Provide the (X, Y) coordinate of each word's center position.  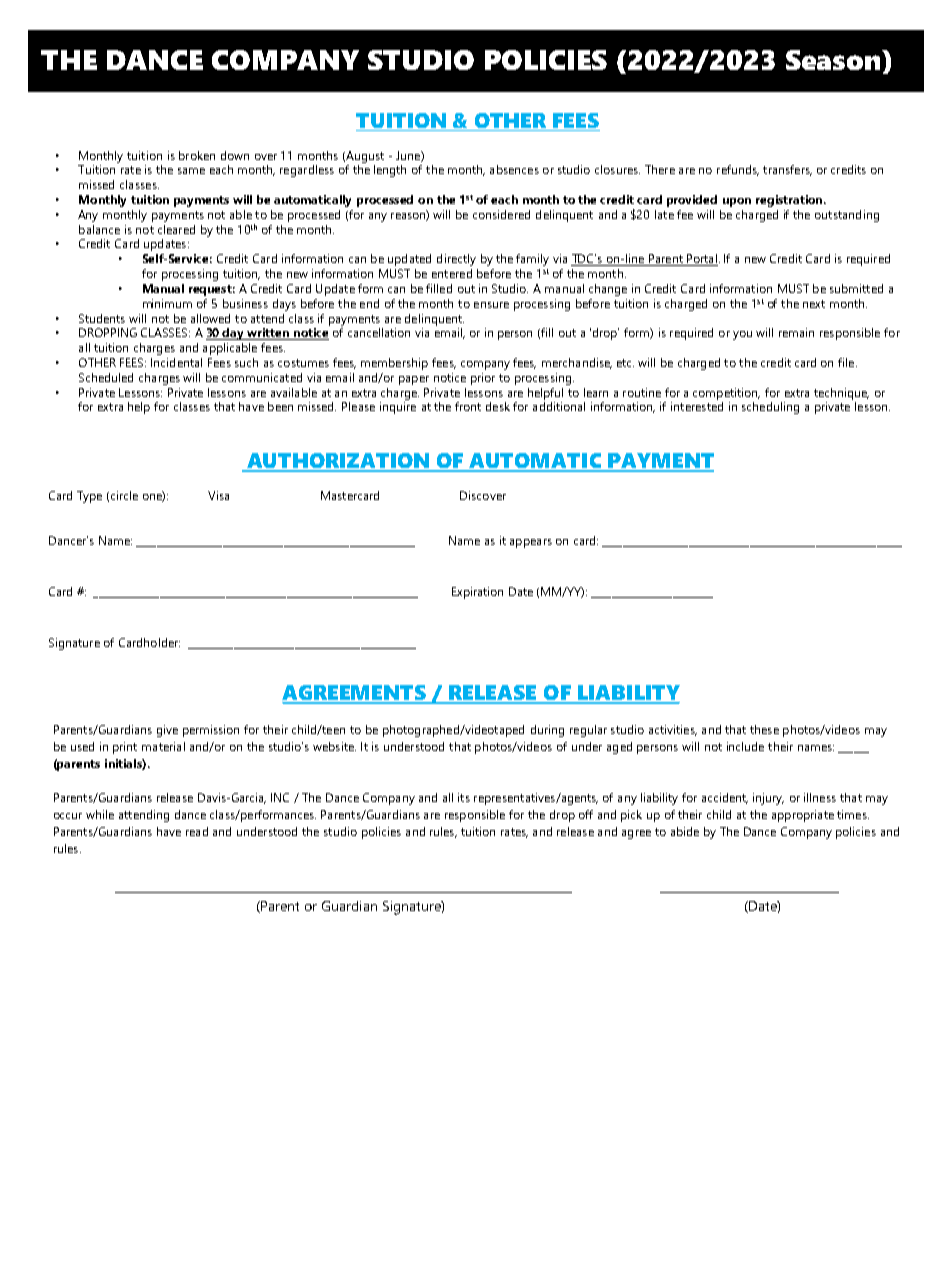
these (764, 729)
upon (737, 202)
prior (483, 379)
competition (726, 394)
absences (514, 169)
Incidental (176, 362)
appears (531, 543)
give (167, 731)
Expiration (477, 593)
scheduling (770, 408)
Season (834, 60)
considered (501, 214)
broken (197, 155)
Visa (218, 495)
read (197, 831)
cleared (176, 229)
